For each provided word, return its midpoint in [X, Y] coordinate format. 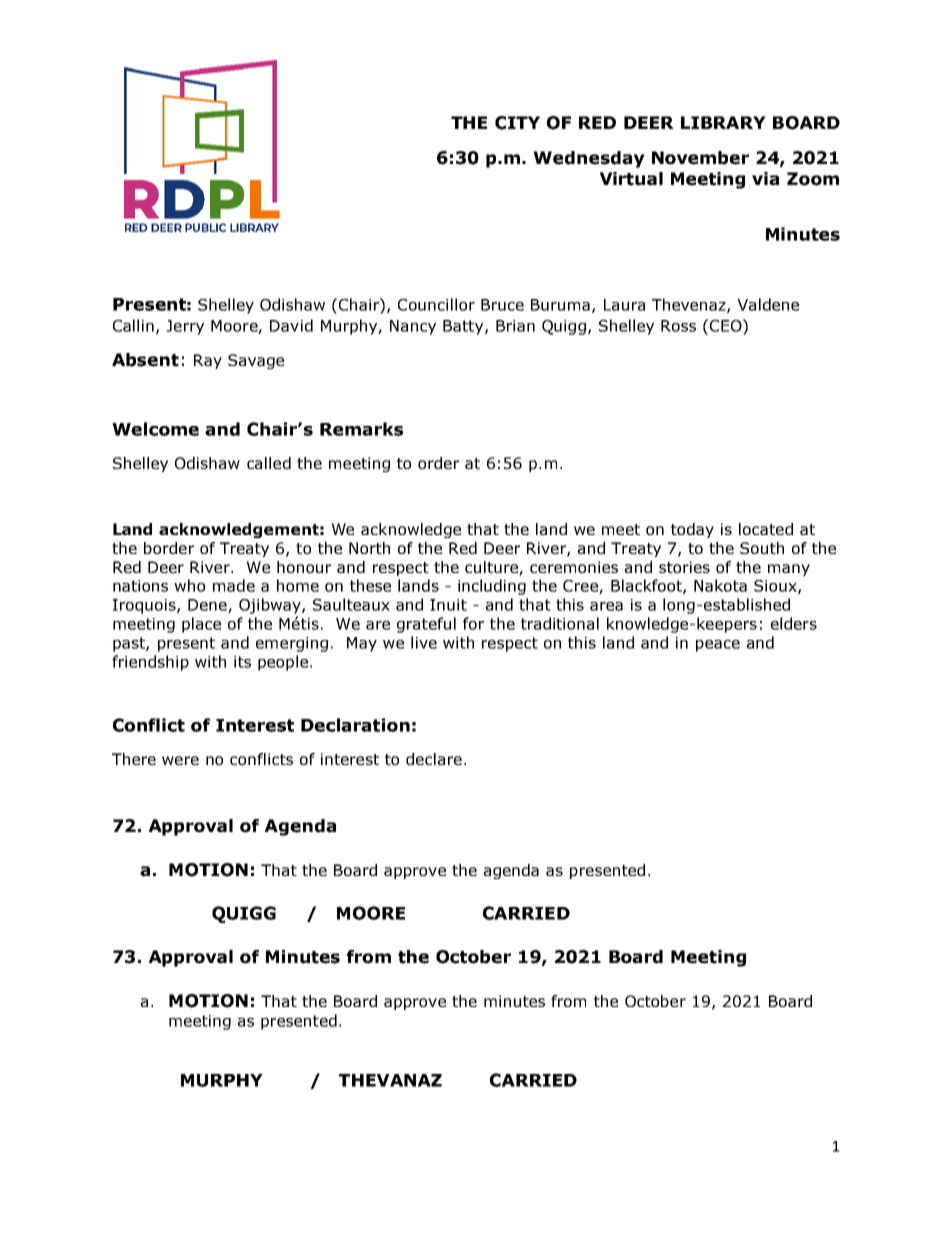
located [766, 529]
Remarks [361, 429]
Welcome [155, 429]
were [180, 760]
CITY [517, 123]
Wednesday [589, 159]
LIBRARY [723, 122]
